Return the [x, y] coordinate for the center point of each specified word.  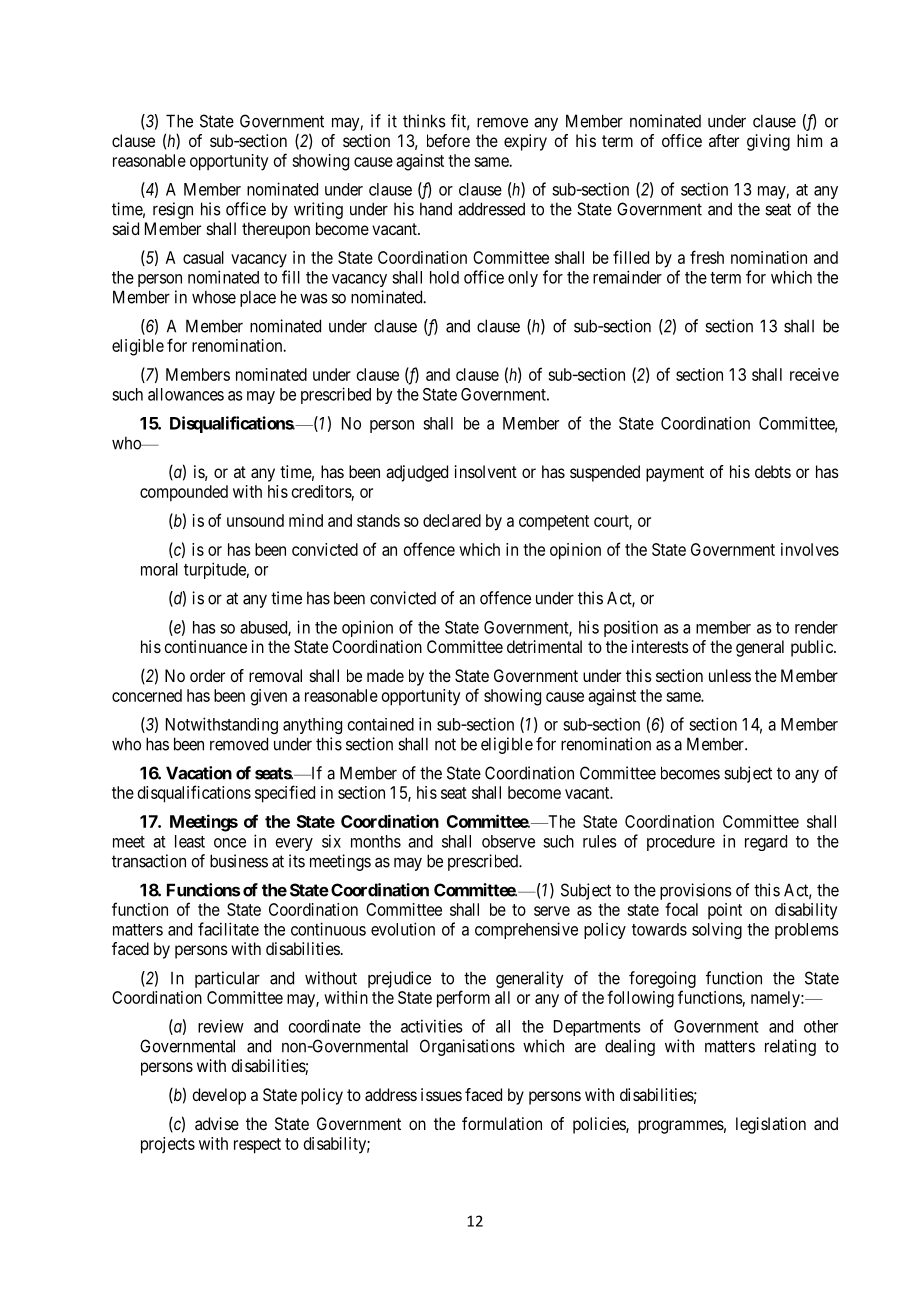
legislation [771, 1125]
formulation [502, 1123]
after [724, 140]
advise [217, 1123]
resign [173, 210]
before [448, 140]
